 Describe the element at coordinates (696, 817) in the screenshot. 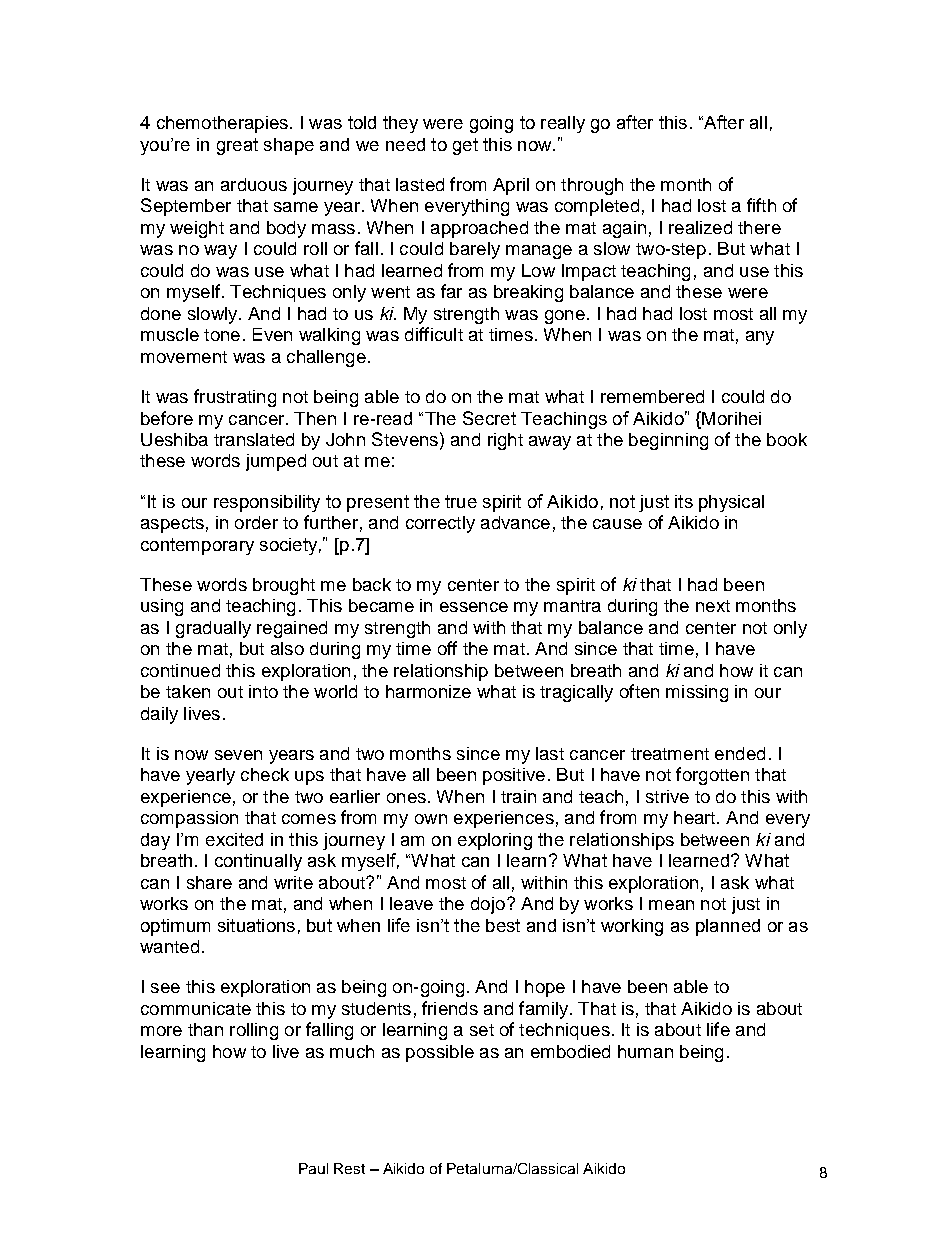

I see `heart` at that location.
